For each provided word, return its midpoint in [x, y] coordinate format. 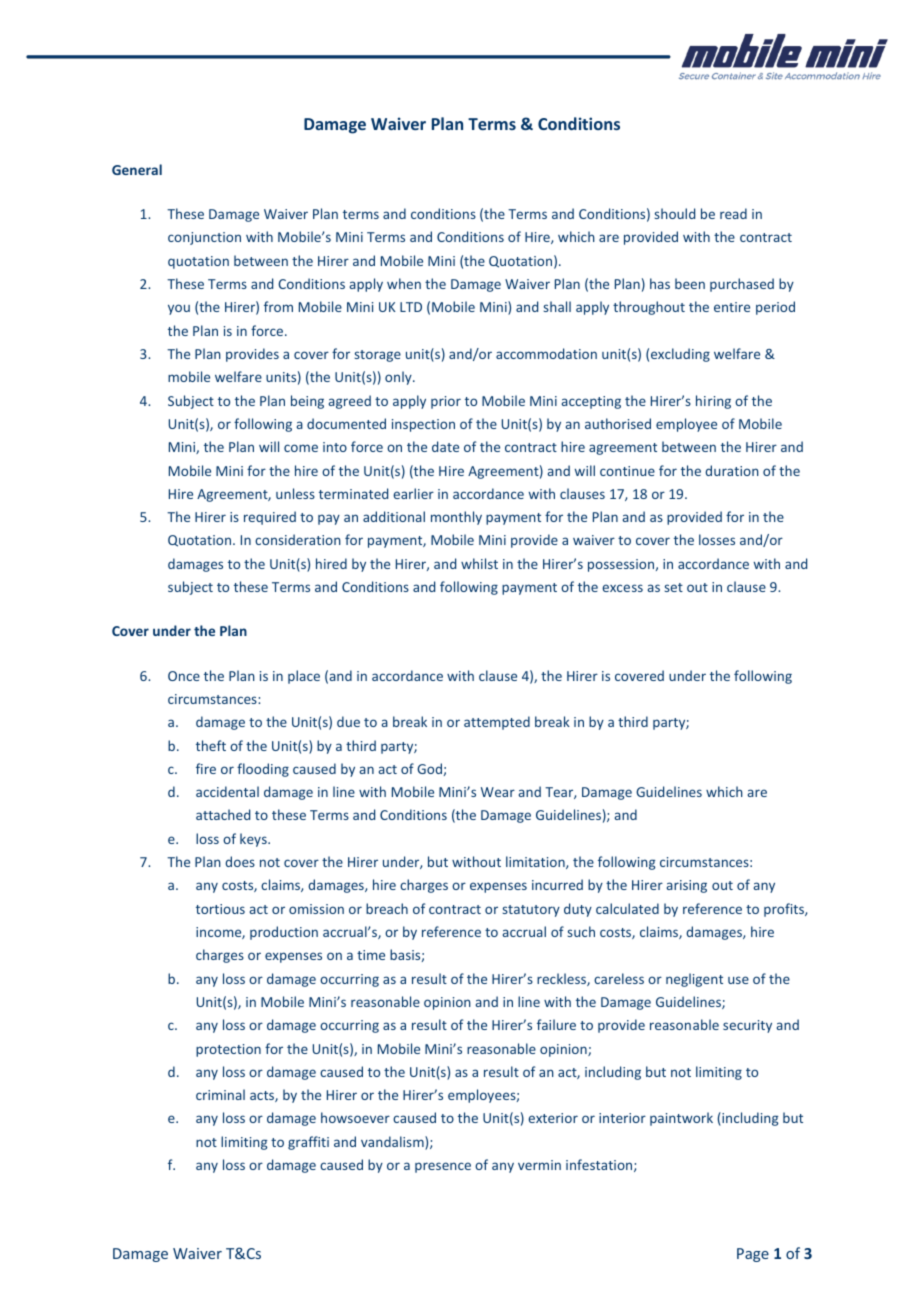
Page [753, 1255]
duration [732, 470]
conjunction [204, 238]
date [445, 446]
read [733, 213]
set [674, 587]
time [371, 955]
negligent [694, 980]
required [270, 518]
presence [443, 1167]
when [404, 283]
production [284, 933]
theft [211, 745]
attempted [497, 723]
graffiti [308, 1143]
